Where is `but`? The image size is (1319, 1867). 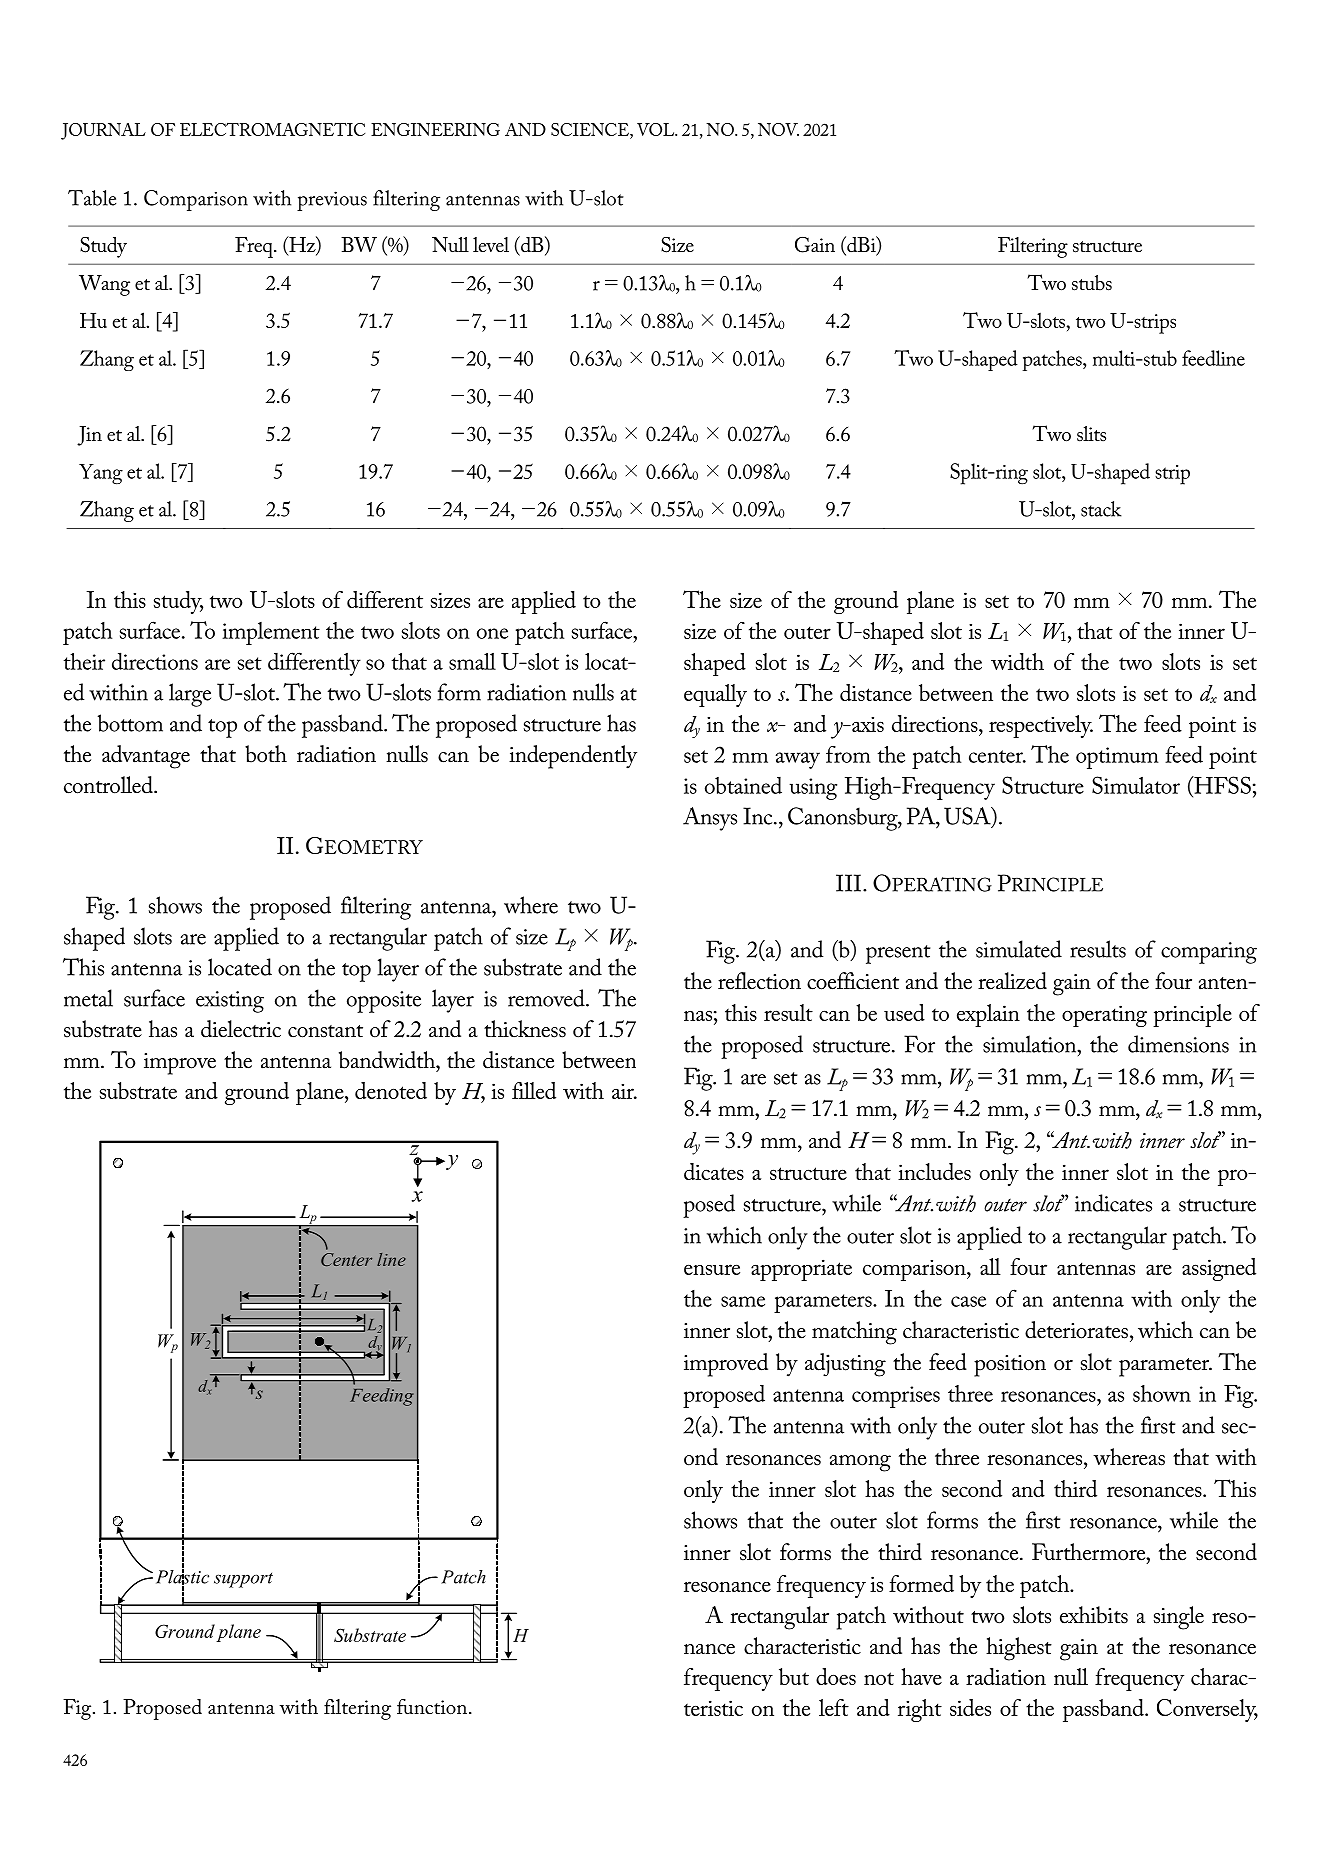
but is located at coordinates (794, 1676).
